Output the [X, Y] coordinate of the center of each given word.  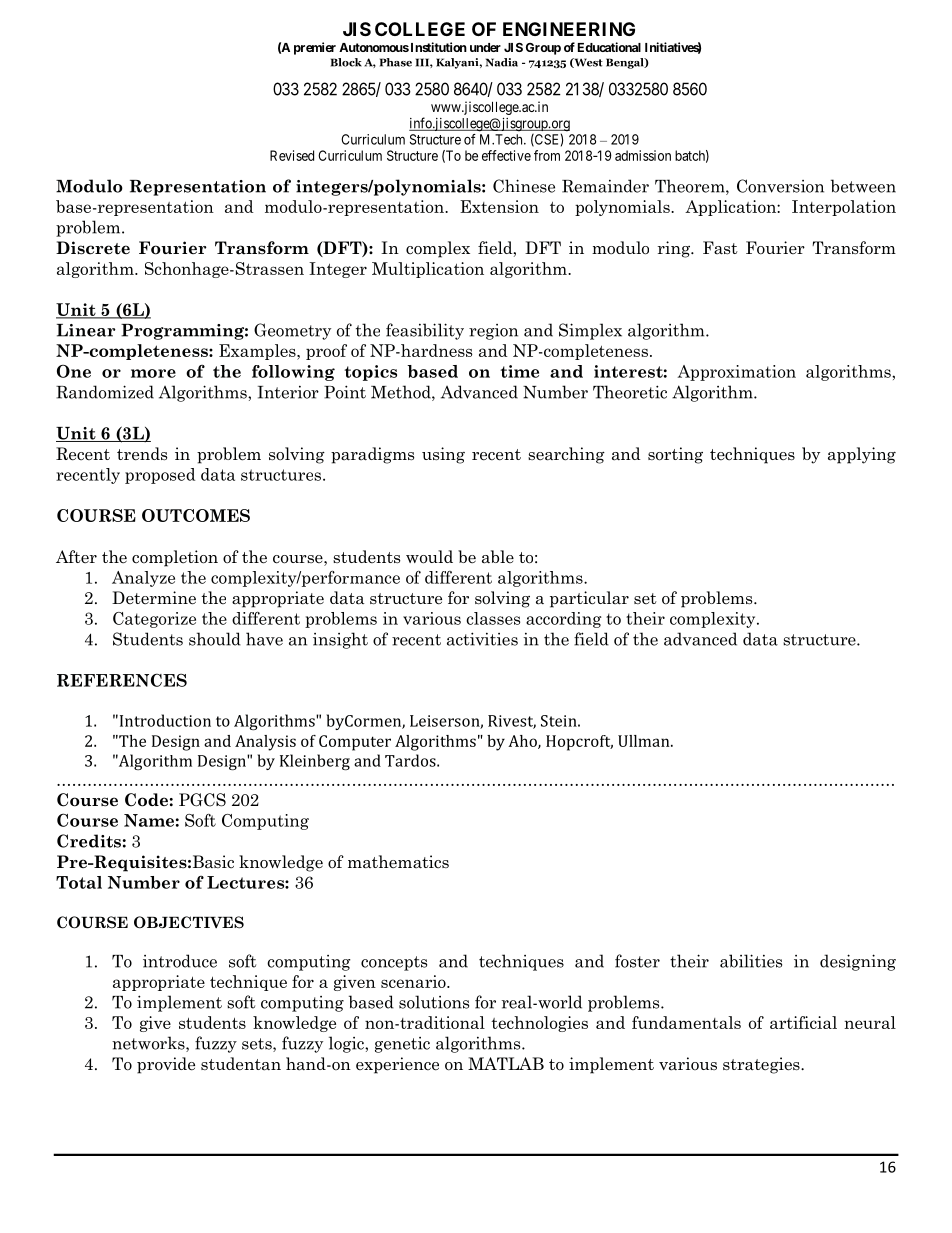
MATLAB [506, 1063]
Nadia [502, 62]
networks [149, 1044]
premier [315, 48]
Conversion [780, 186]
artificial [803, 1022]
